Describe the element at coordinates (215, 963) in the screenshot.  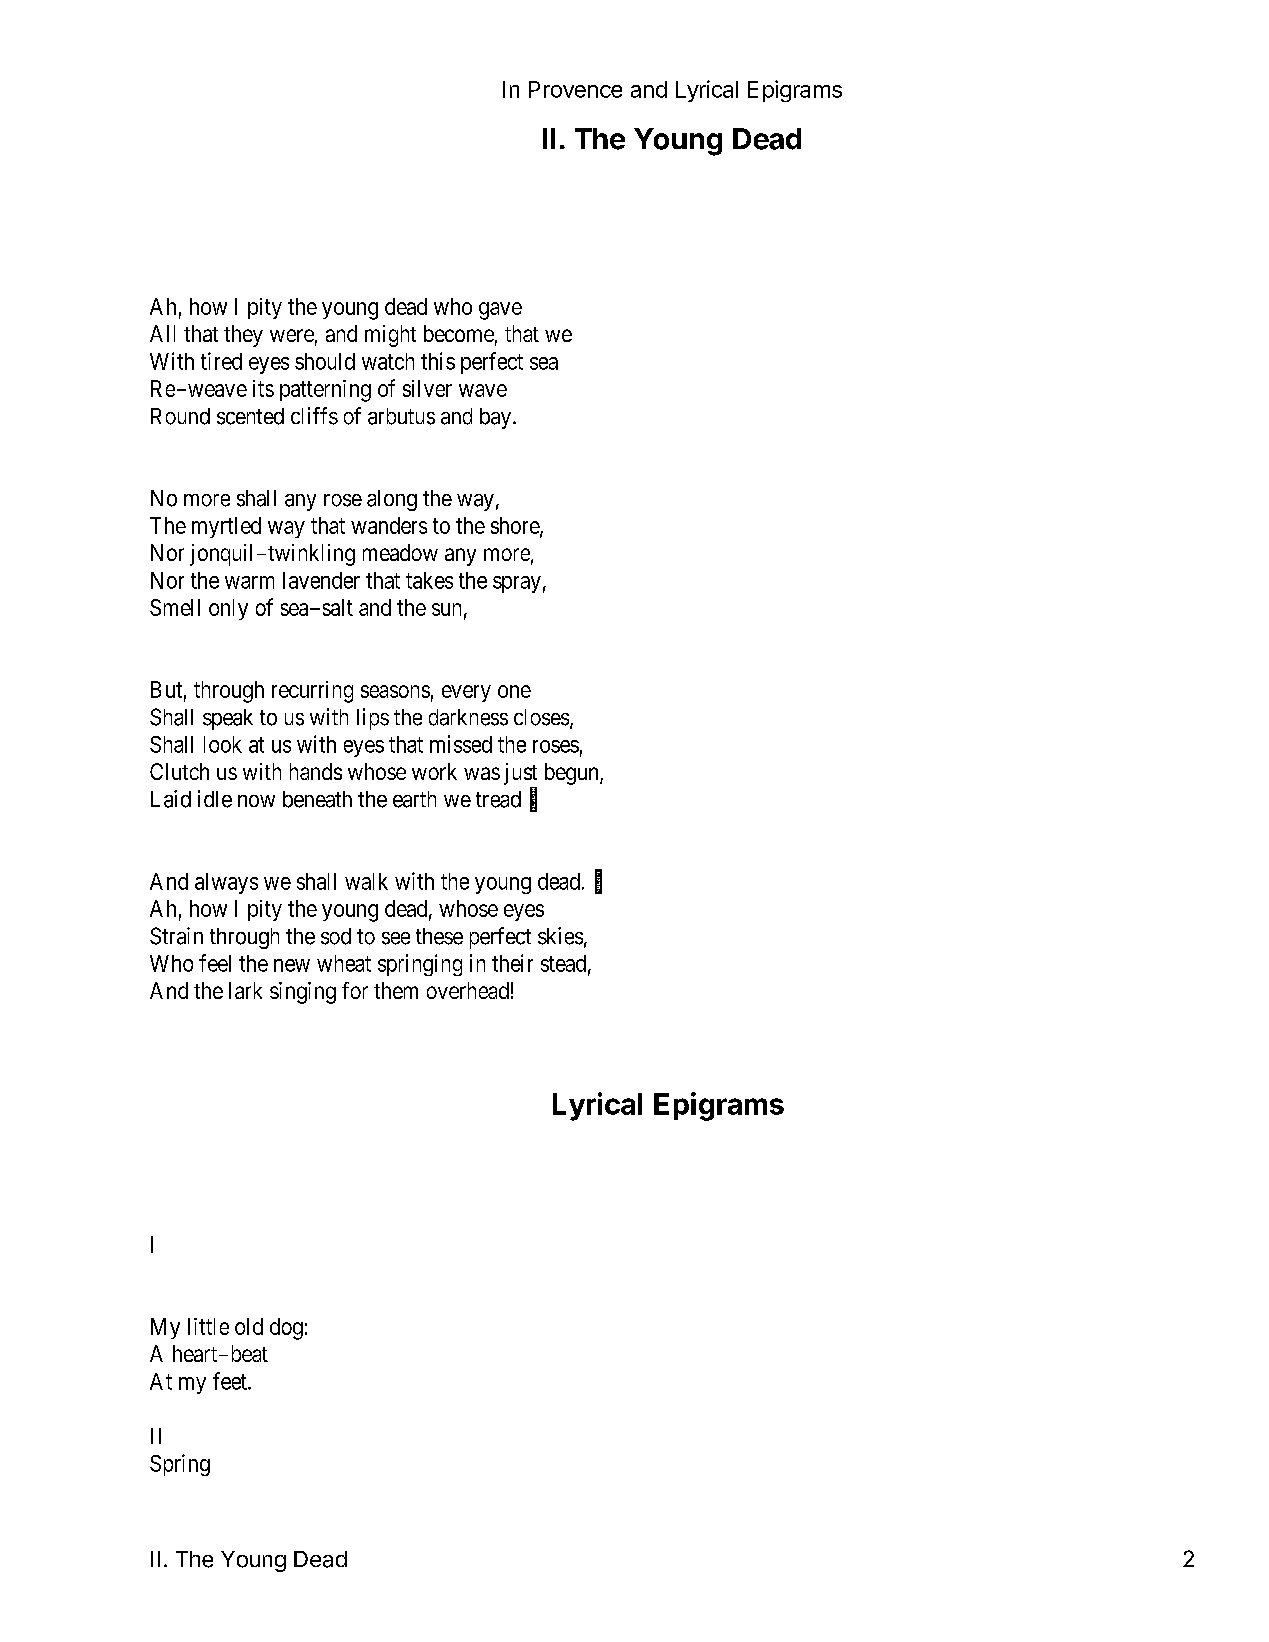
I see `feel` at that location.
